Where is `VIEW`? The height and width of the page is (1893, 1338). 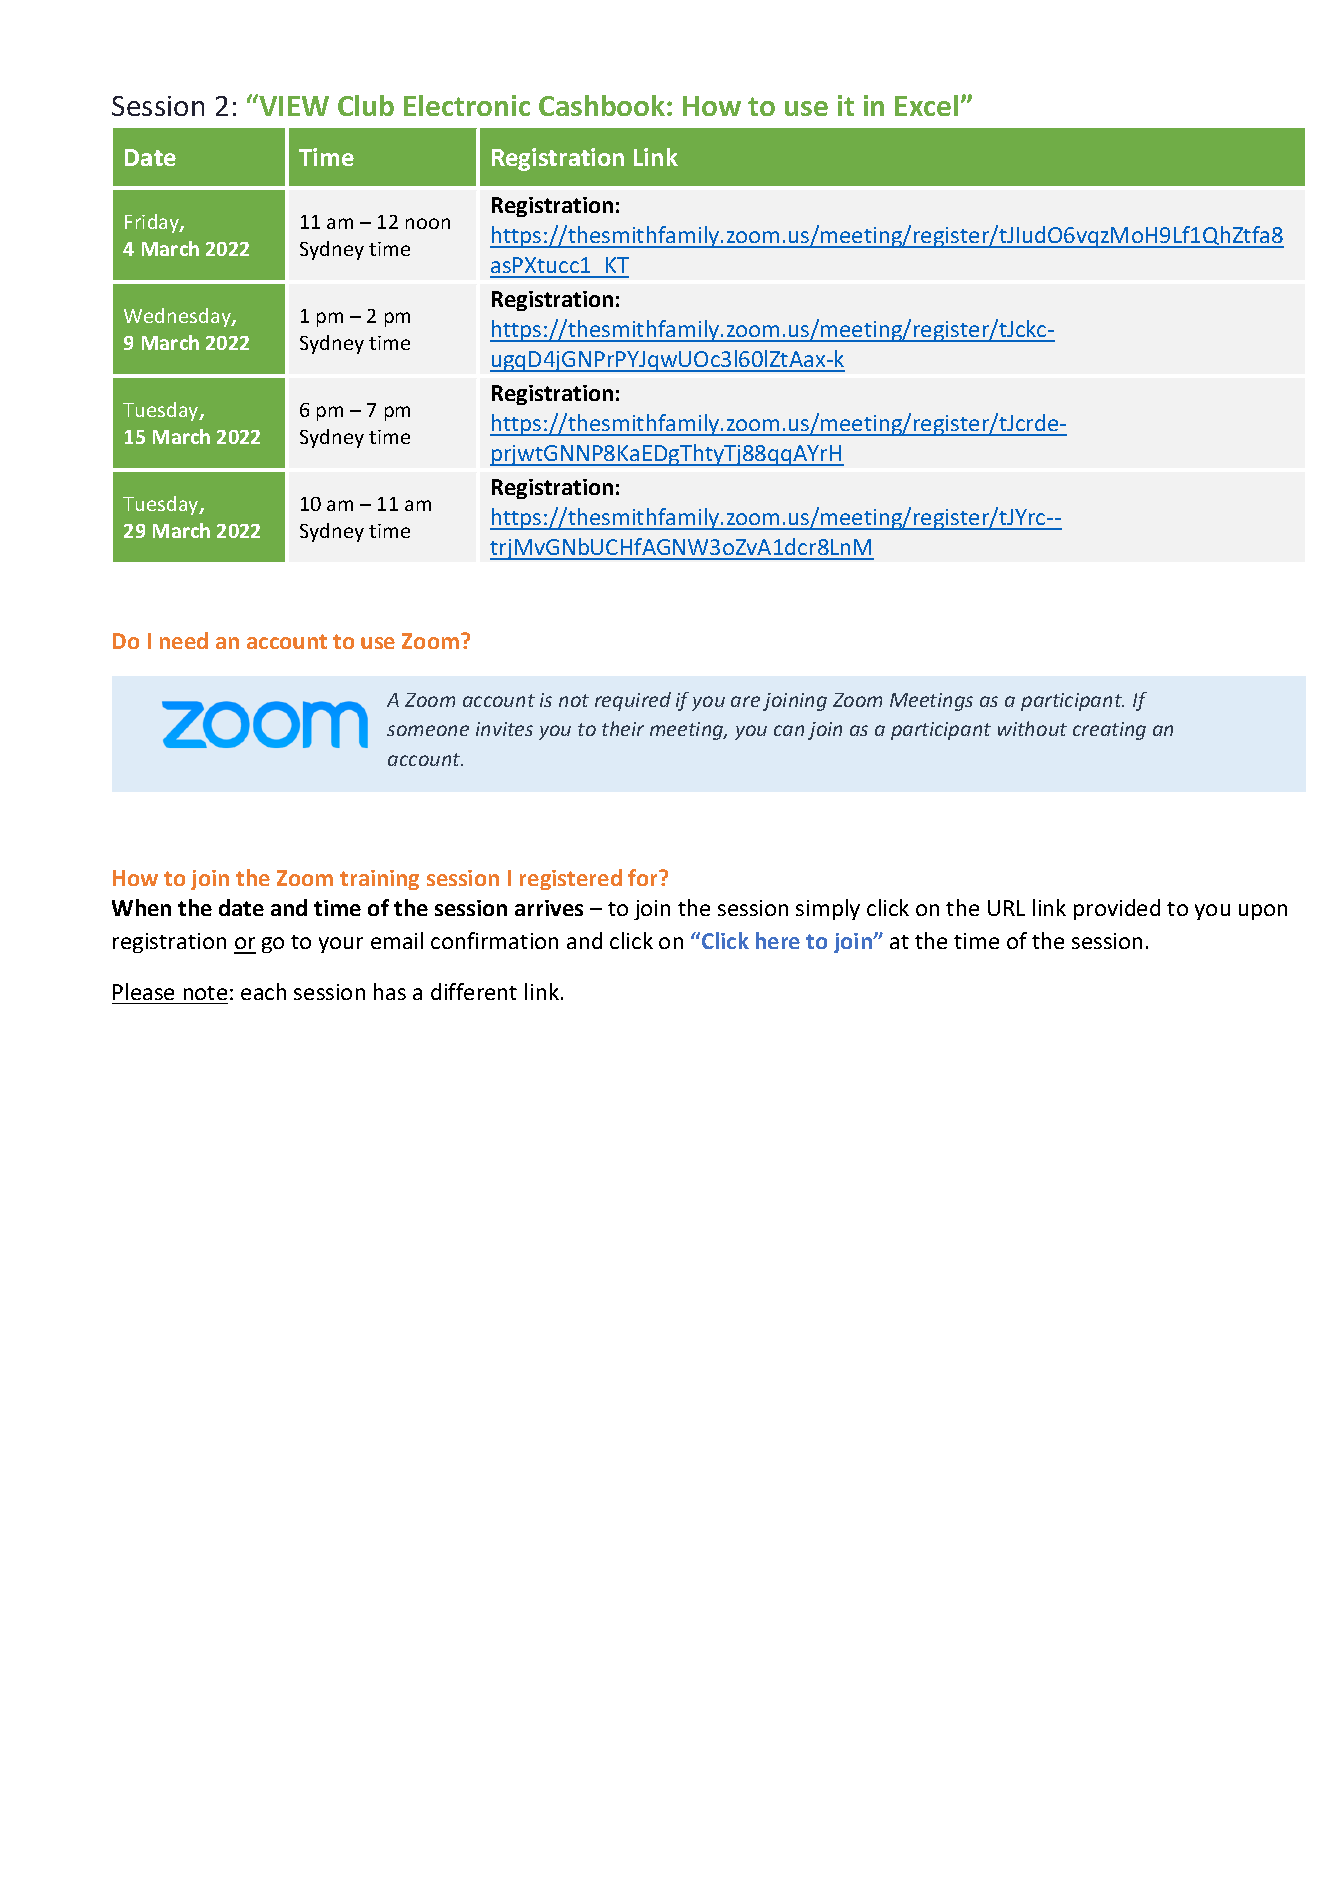
VIEW is located at coordinates (293, 105).
